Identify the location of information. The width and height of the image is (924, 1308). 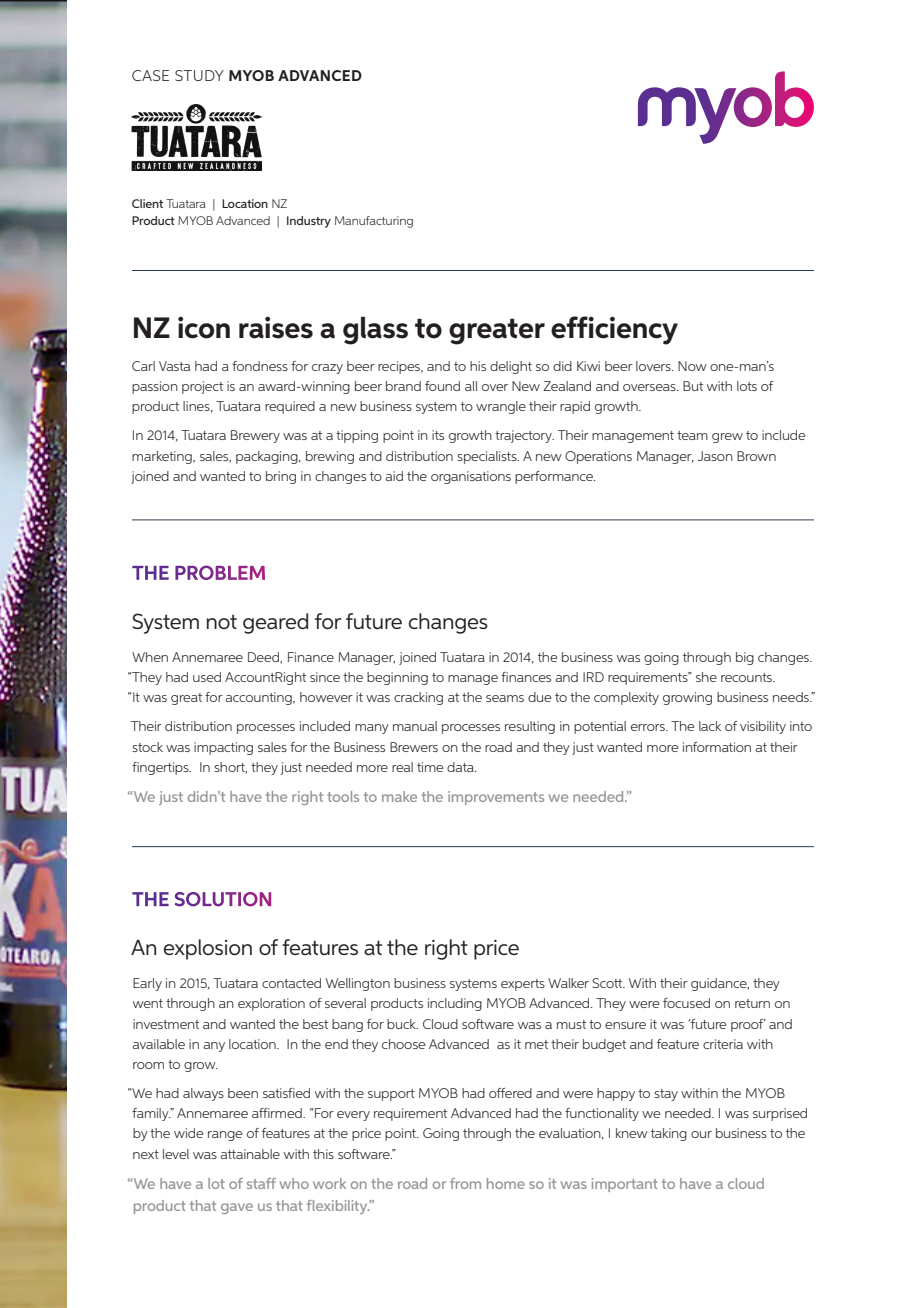
(717, 747).
